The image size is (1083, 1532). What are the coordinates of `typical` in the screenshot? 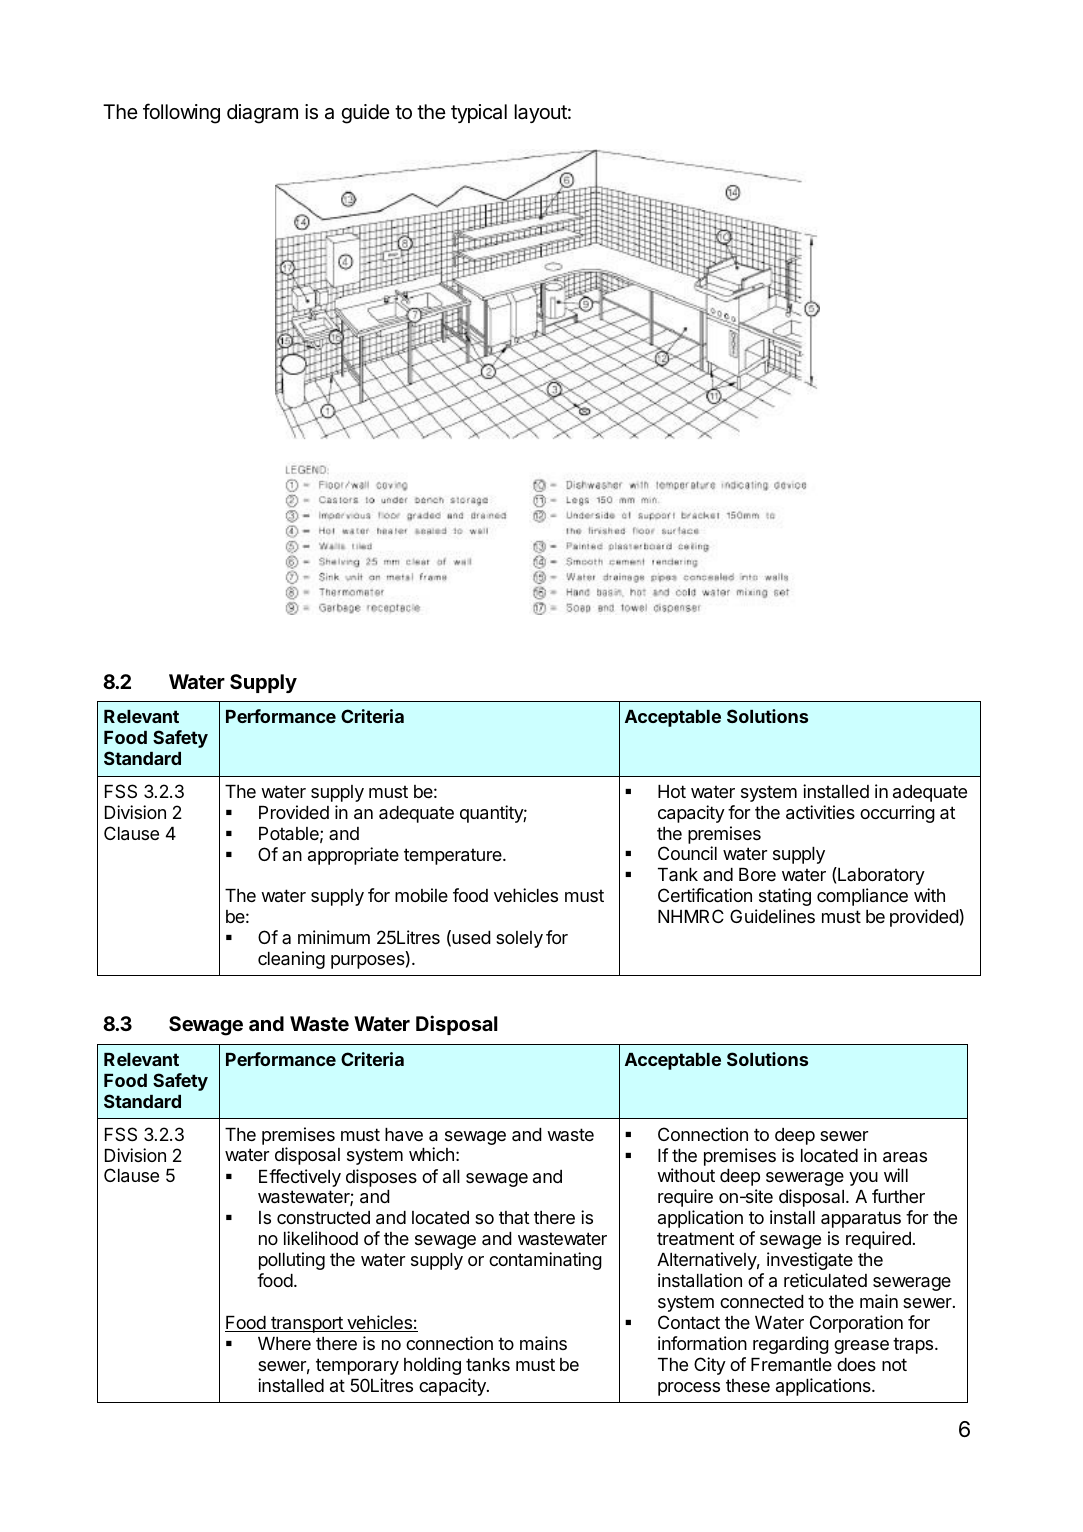 It's located at (479, 113).
